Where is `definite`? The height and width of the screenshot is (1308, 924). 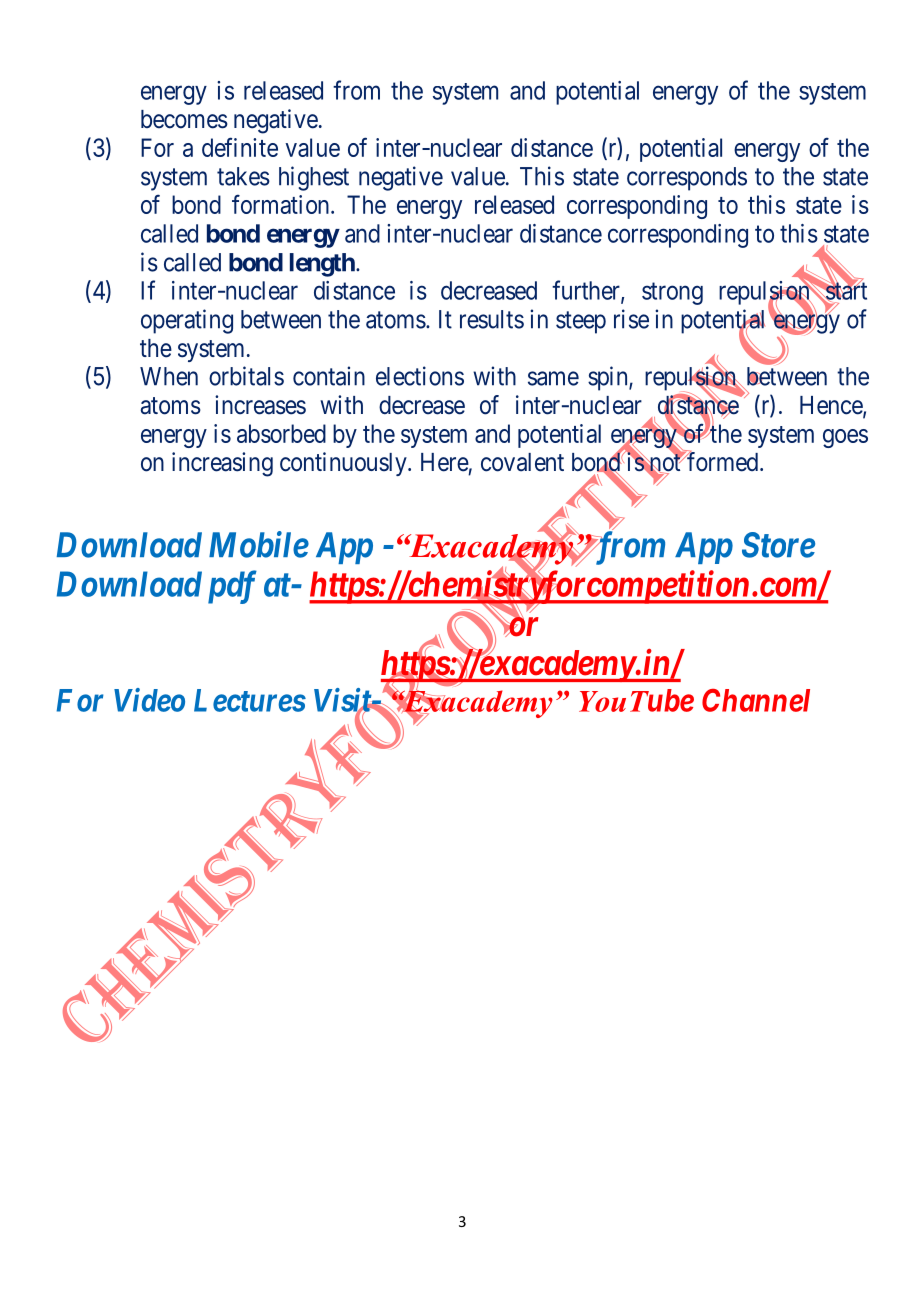 definite is located at coordinates (240, 147).
